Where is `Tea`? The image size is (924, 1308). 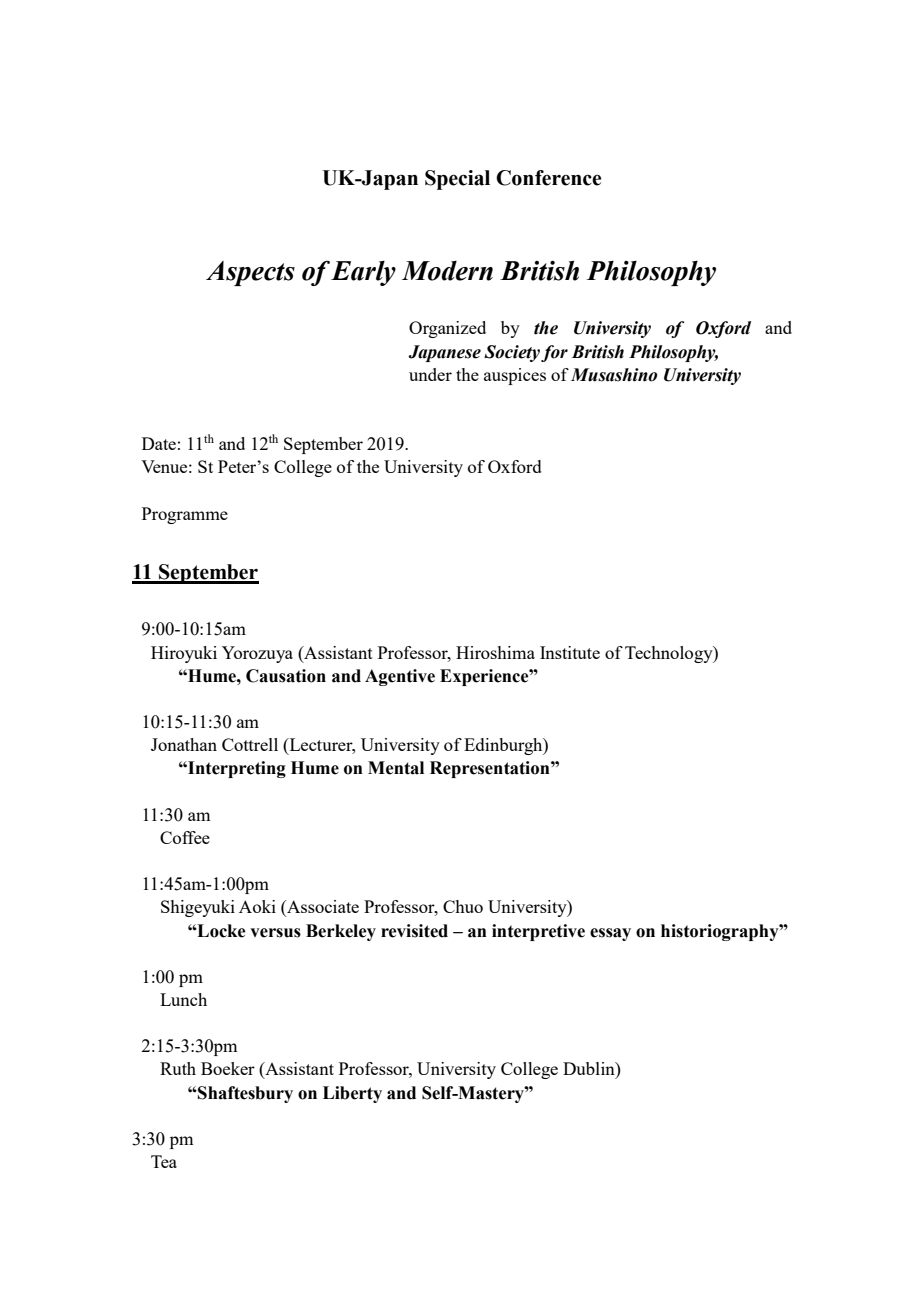 Tea is located at coordinates (164, 1161).
